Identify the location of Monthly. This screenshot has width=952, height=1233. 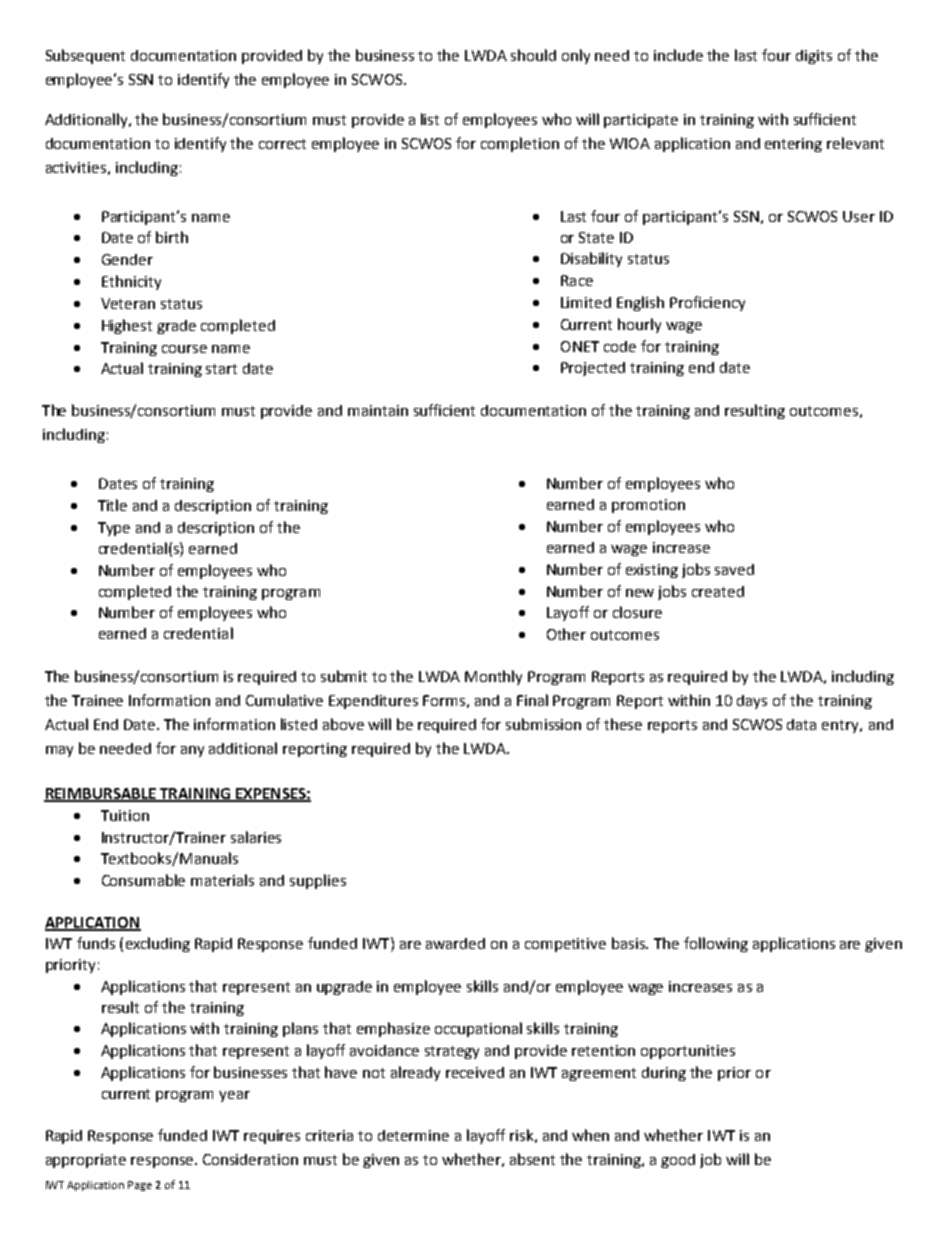
(493, 677).
